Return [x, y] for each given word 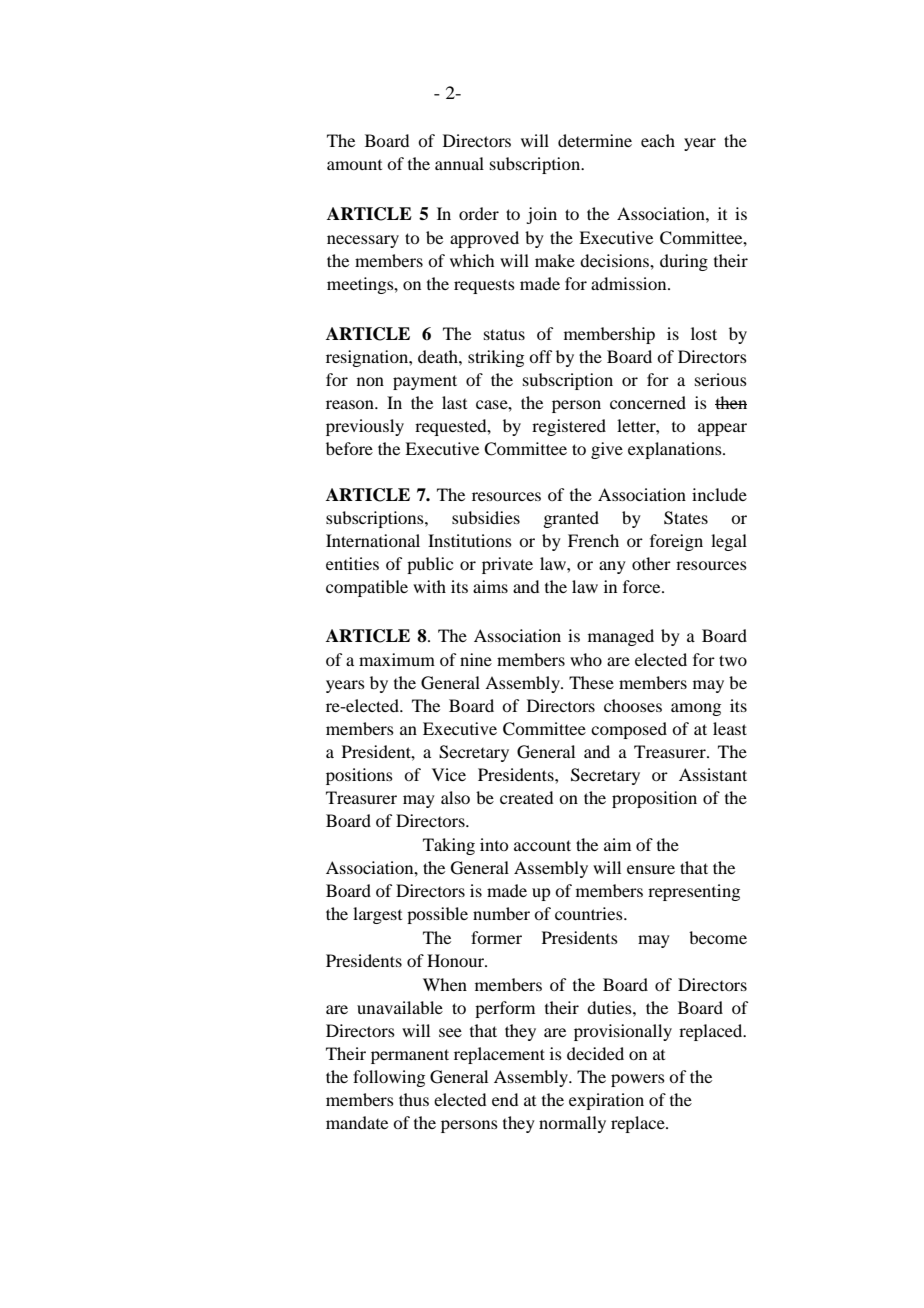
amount [354, 165]
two [733, 660]
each [658, 140]
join [541, 215]
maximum [397, 659]
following [389, 1078]
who [586, 659]
